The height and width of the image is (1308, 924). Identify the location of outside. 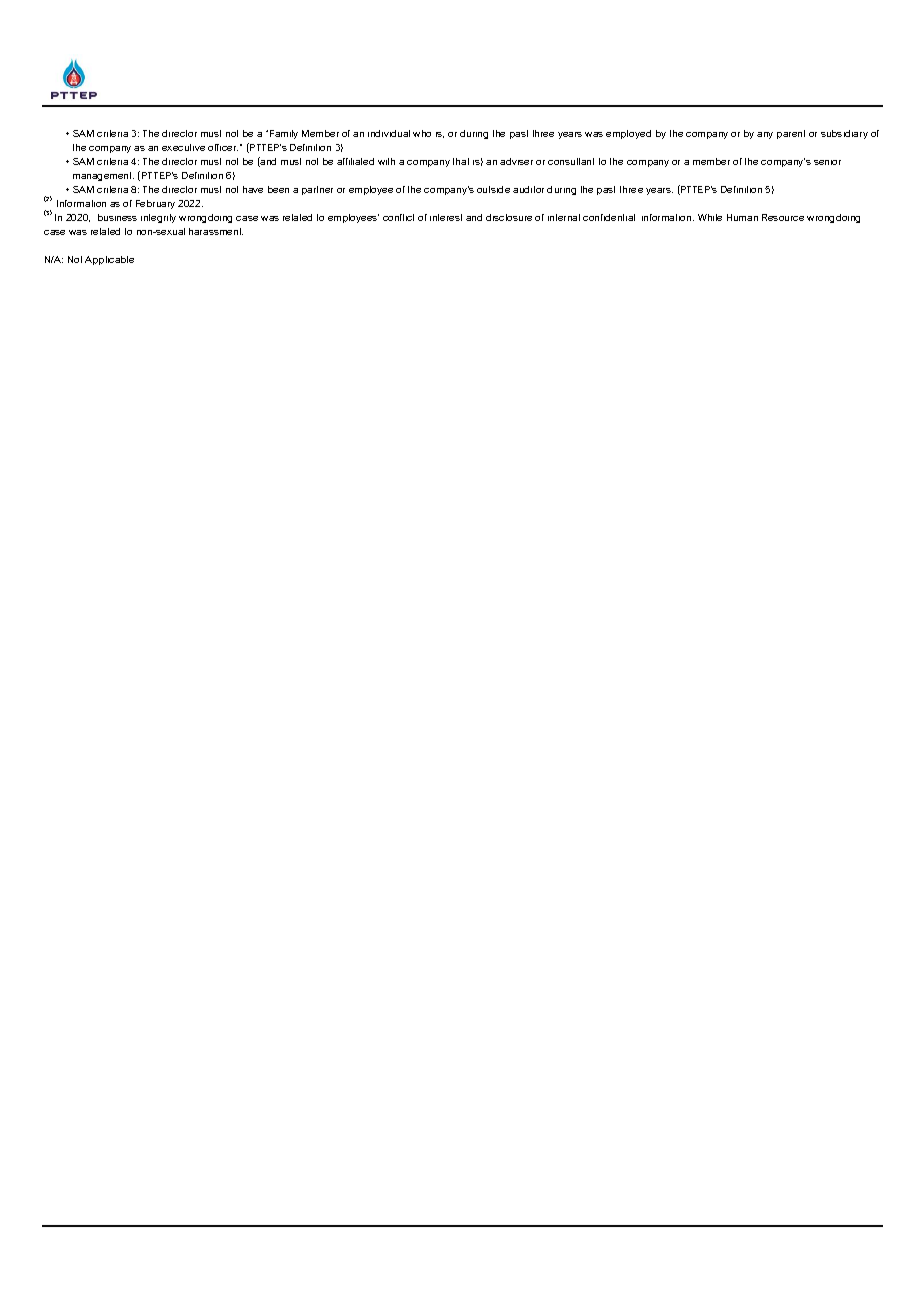
(493, 189).
